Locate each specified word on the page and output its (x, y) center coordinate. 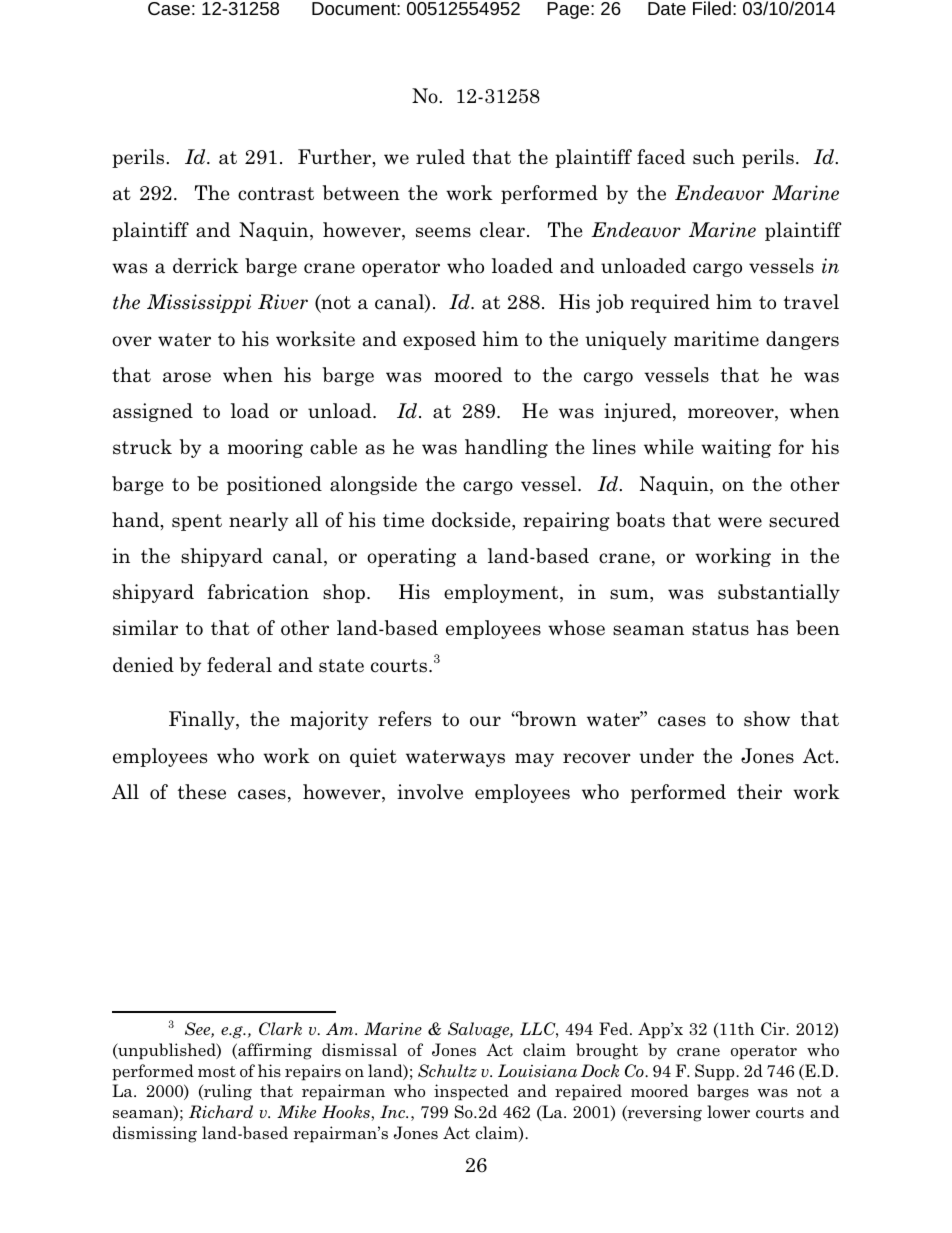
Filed (712, 8)
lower (728, 1112)
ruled (440, 157)
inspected (471, 1092)
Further (334, 157)
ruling (227, 1092)
